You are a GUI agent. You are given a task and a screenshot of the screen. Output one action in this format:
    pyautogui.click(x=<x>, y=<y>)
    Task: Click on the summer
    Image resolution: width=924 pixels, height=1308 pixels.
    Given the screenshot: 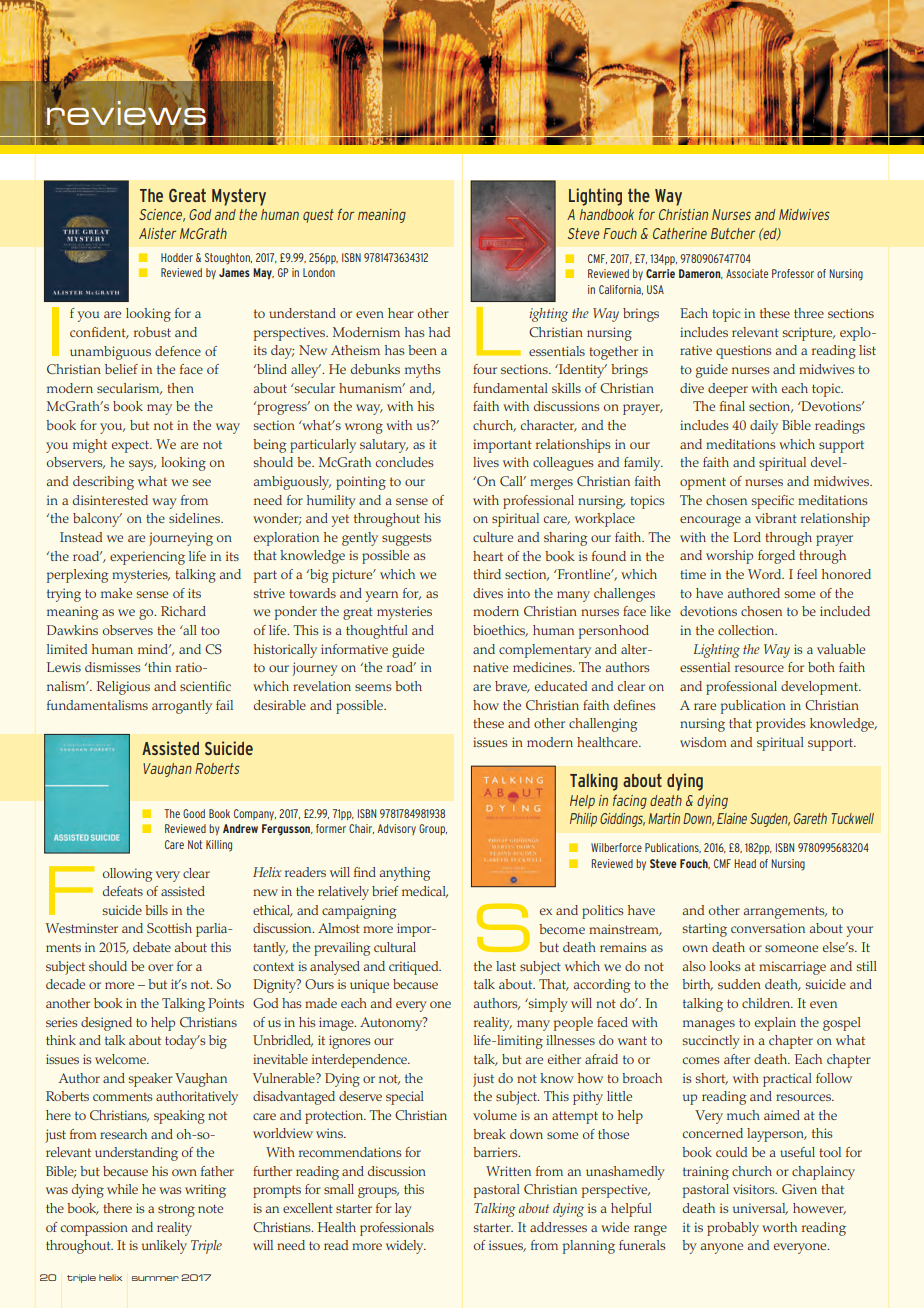 What is the action you would take?
    pyautogui.click(x=155, y=1278)
